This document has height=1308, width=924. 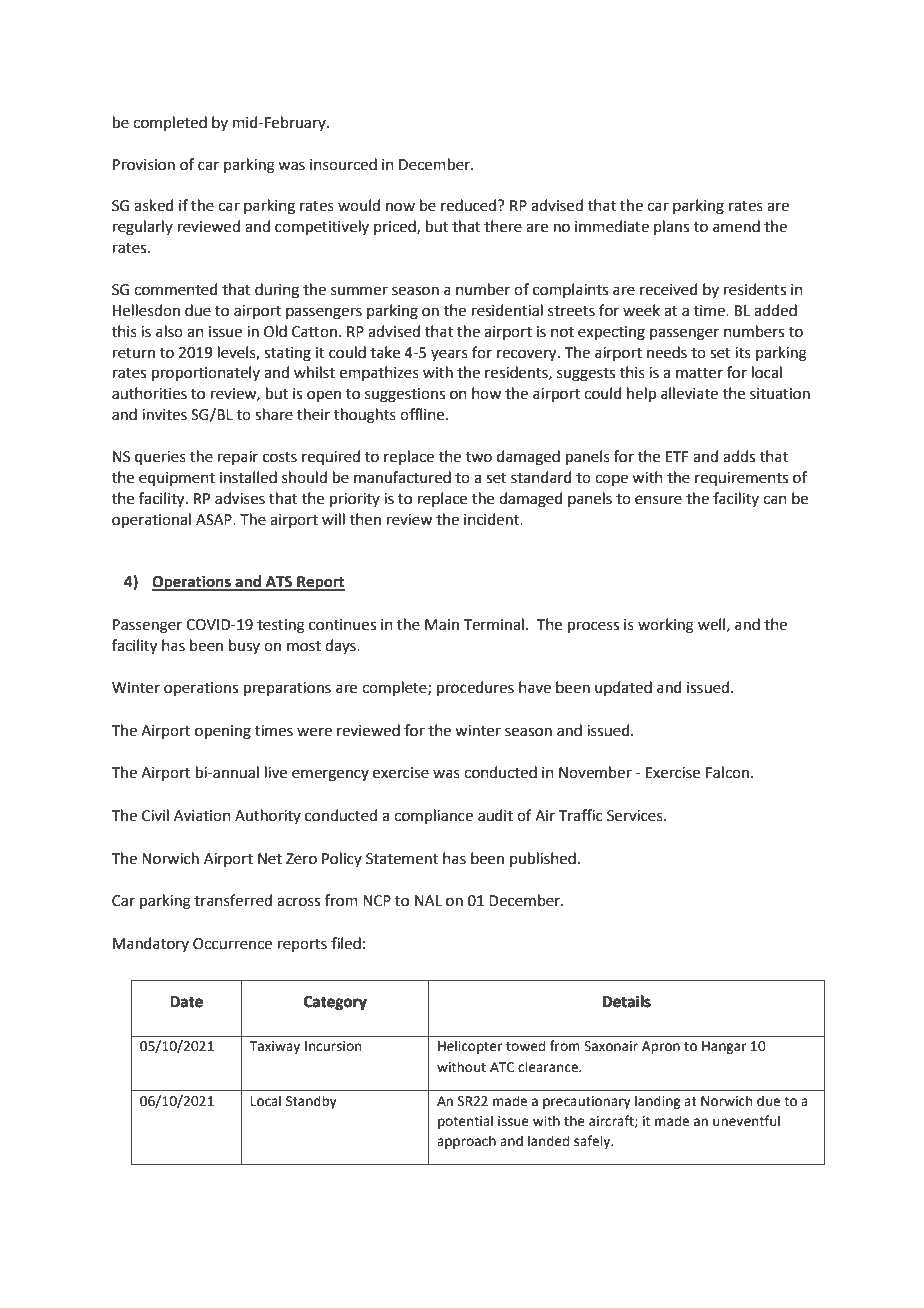 What do you see at coordinates (311, 1102) in the document?
I see `Standby` at bounding box center [311, 1102].
